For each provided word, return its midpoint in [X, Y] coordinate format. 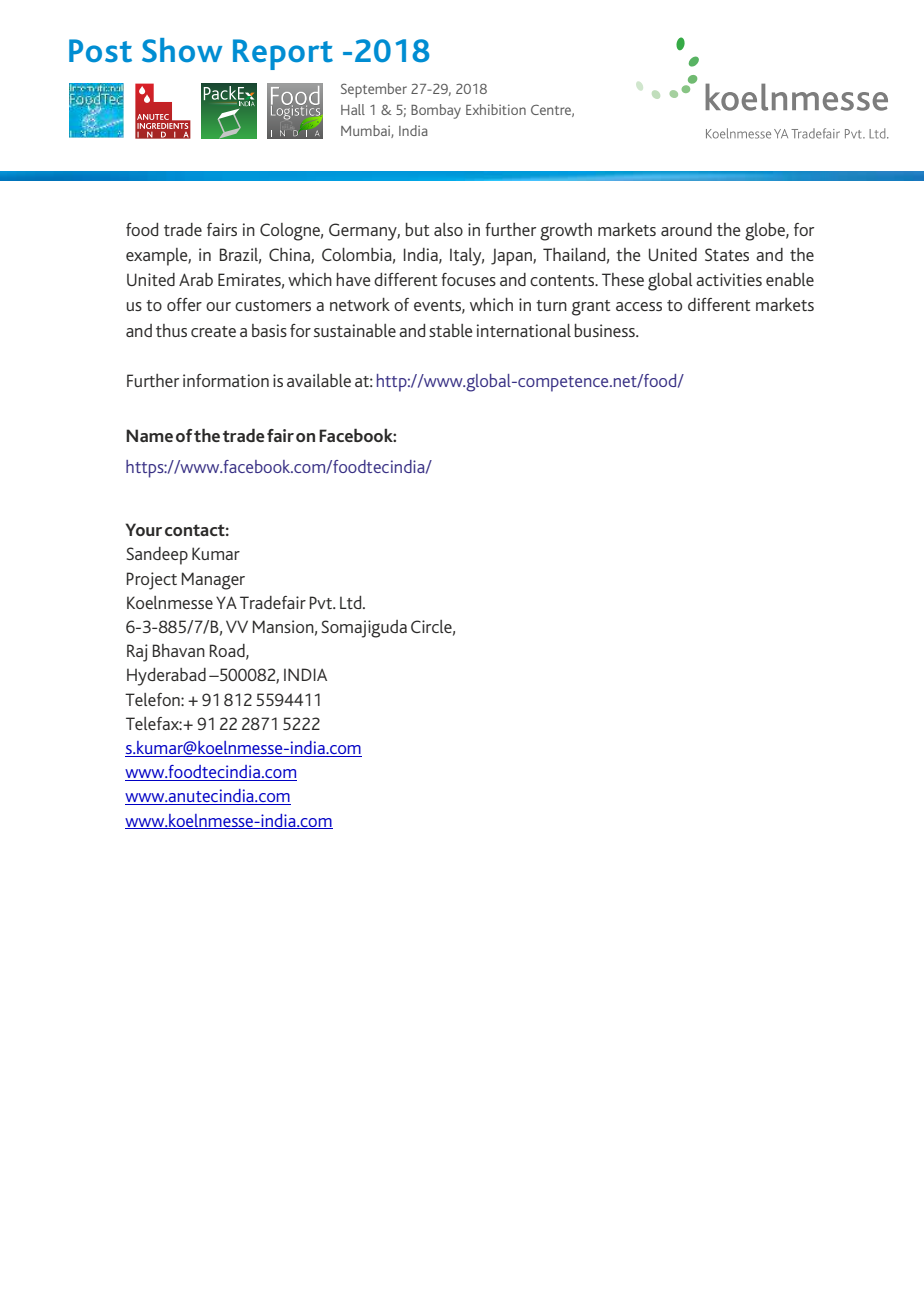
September [374, 90]
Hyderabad [166, 677]
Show [182, 50]
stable [450, 330]
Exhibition [496, 109]
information [226, 380]
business [606, 330]
